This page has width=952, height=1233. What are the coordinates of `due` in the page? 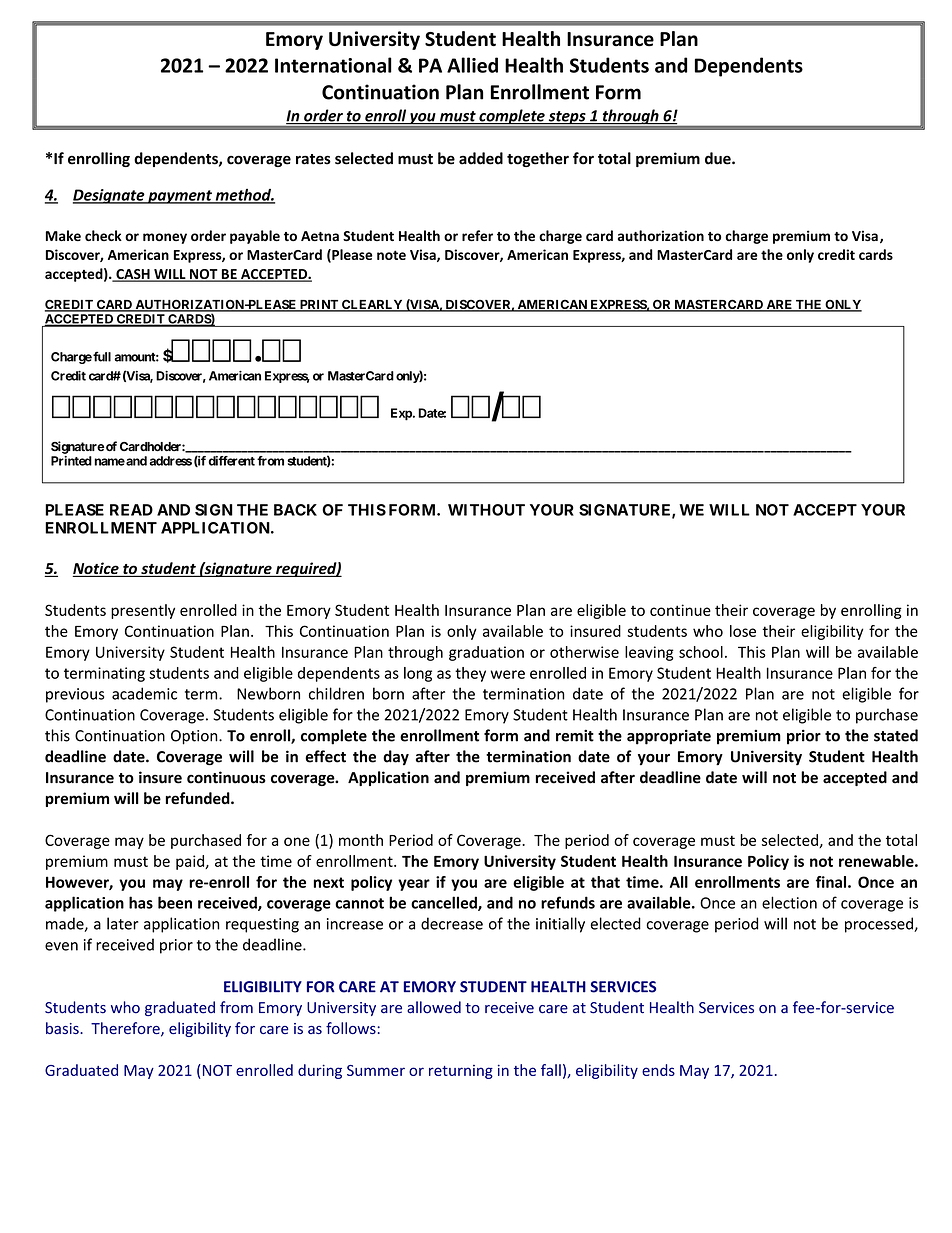 It's located at (719, 158).
